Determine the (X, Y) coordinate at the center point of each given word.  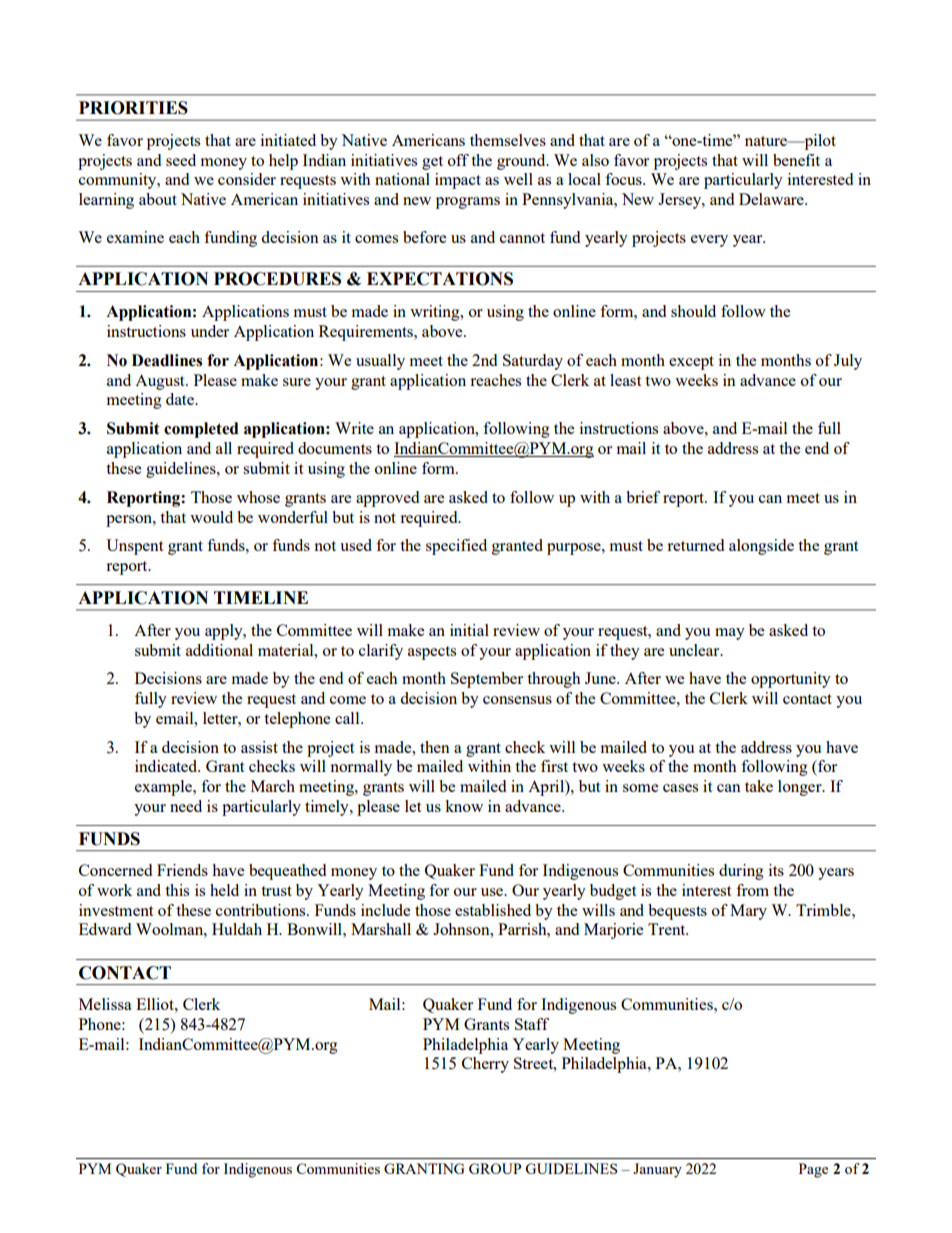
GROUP (495, 1168)
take (759, 786)
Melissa (105, 1004)
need (186, 806)
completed (201, 430)
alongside (761, 547)
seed (181, 160)
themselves (508, 140)
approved (387, 499)
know (464, 806)
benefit (796, 160)
